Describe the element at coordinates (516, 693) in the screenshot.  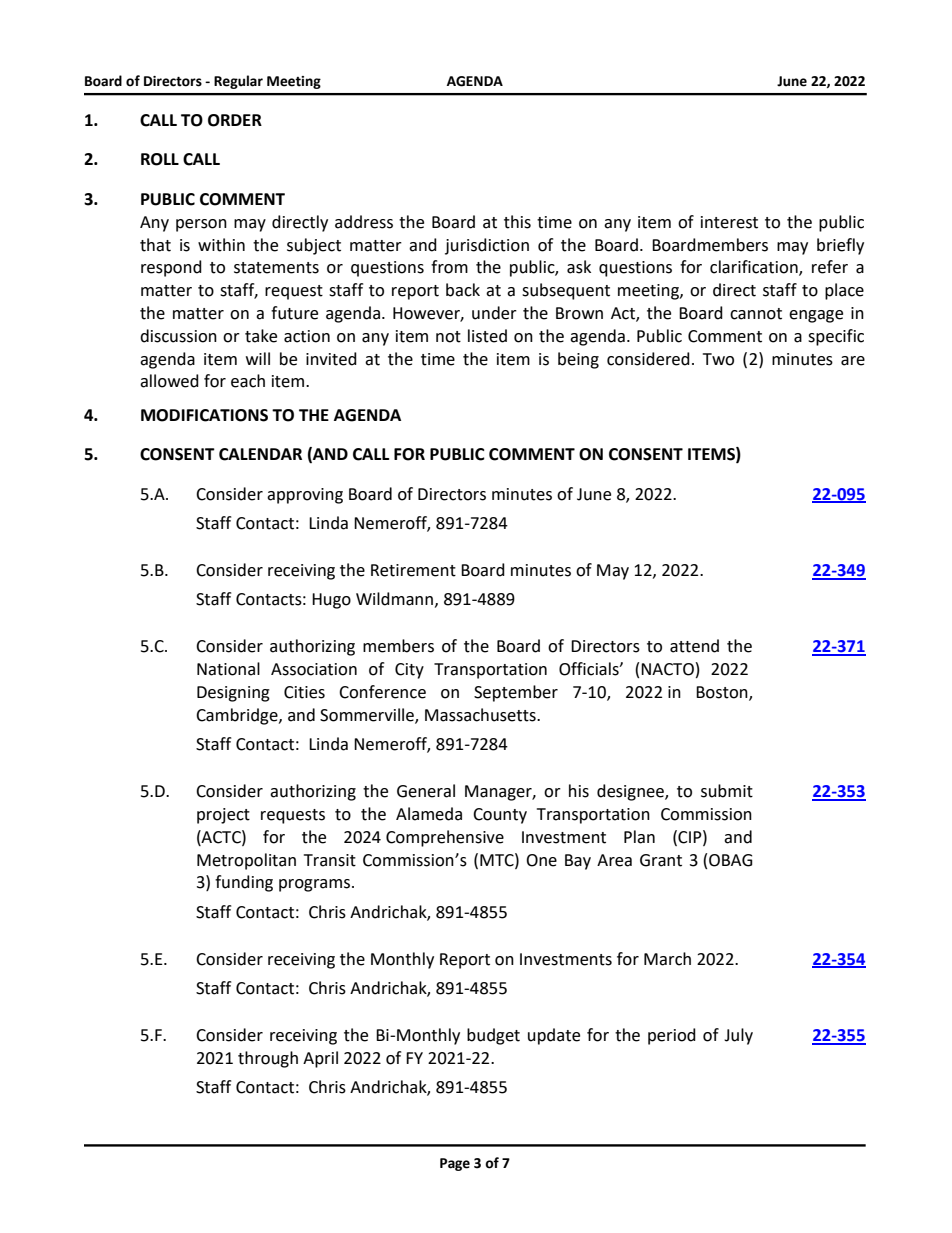
I see `September` at that location.
